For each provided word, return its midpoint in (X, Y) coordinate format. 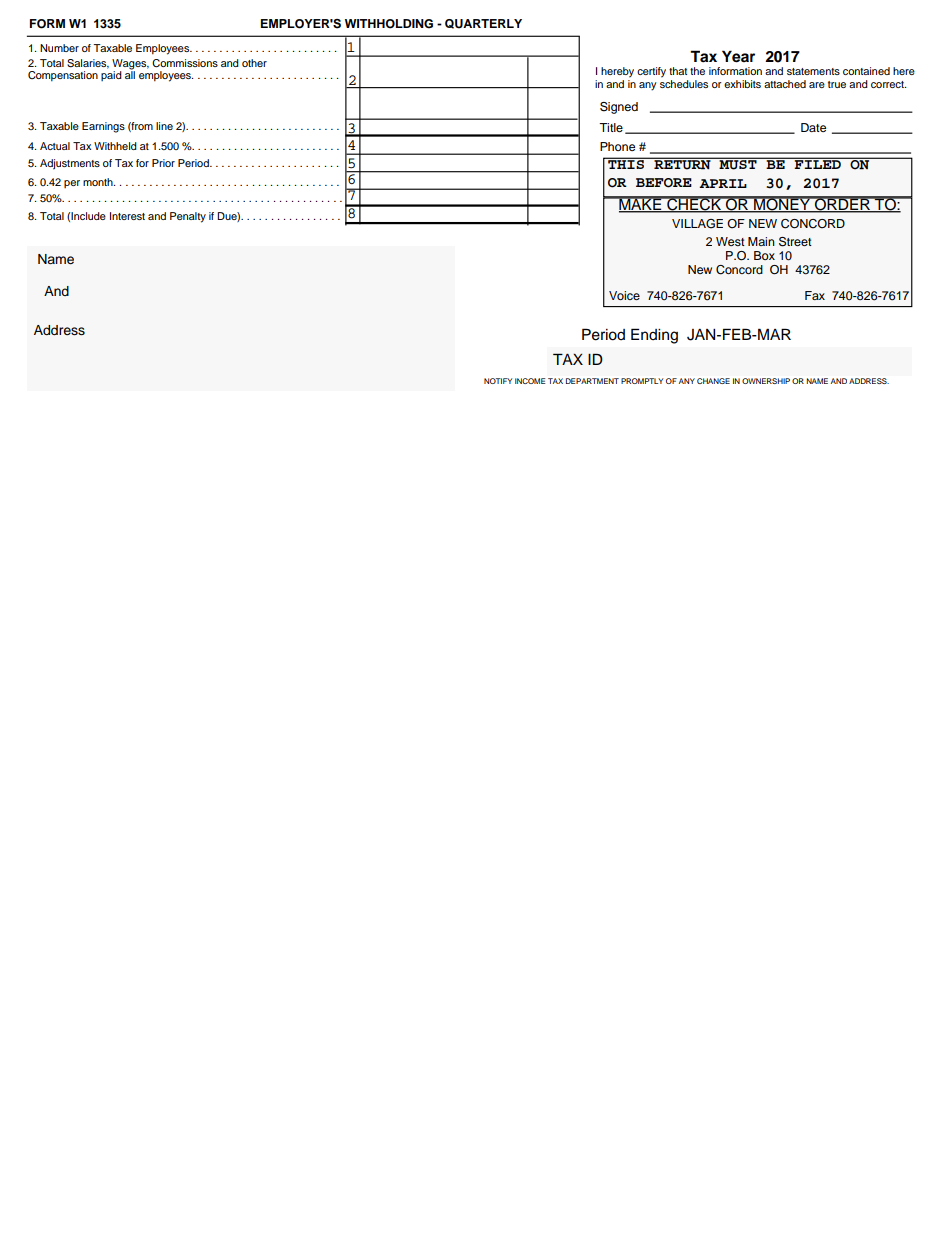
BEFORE (664, 183)
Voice (624, 295)
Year (738, 56)
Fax (815, 295)
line (164, 126)
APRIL (723, 183)
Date (813, 127)
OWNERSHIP (766, 381)
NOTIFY (498, 381)
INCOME (530, 381)
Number (59, 48)
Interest (127, 216)
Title (611, 127)
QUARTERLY (483, 24)
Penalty (188, 217)
